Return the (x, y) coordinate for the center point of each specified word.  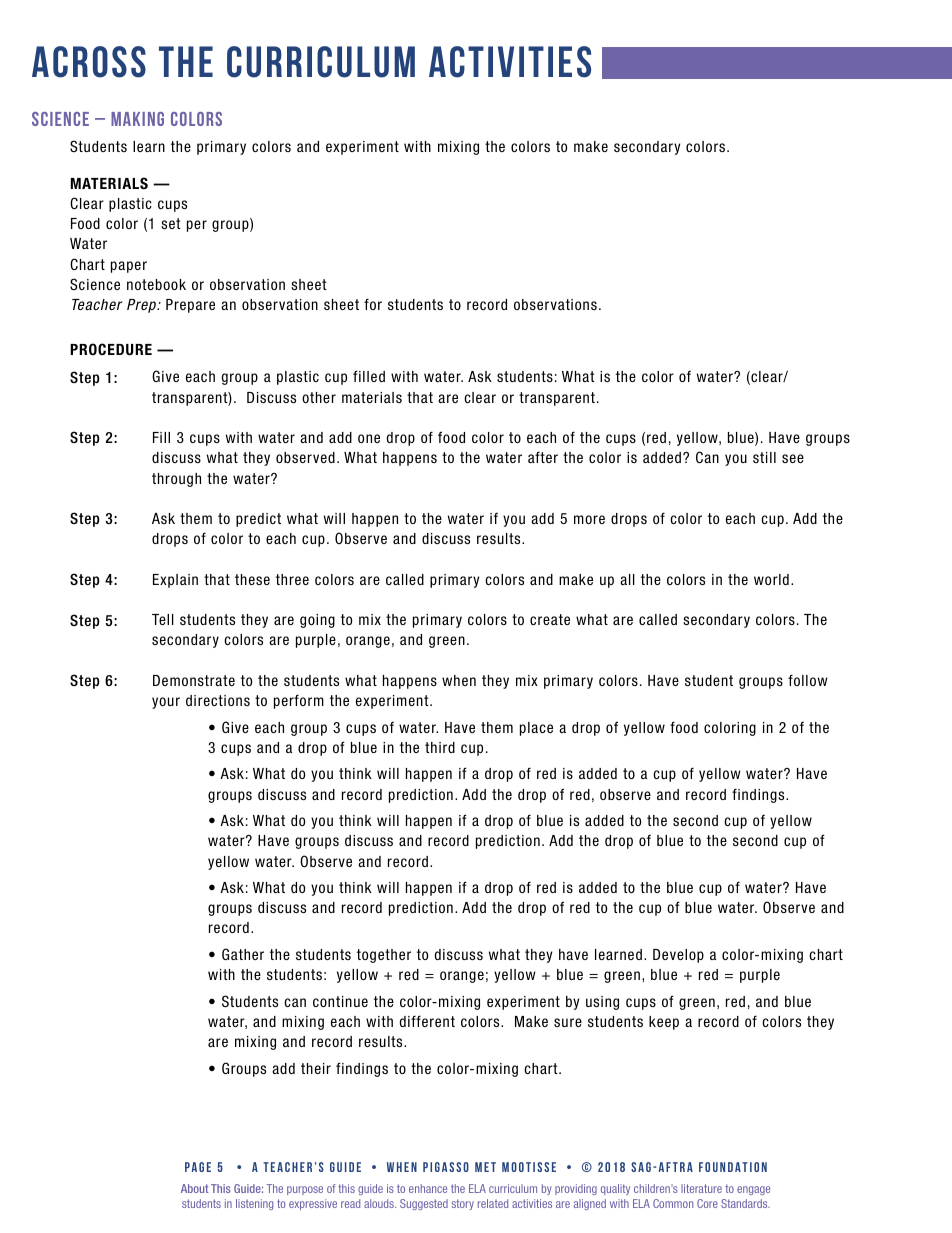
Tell (163, 619)
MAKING (137, 119)
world (771, 579)
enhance (428, 1188)
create (550, 619)
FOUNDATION (733, 1167)
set (171, 223)
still (764, 457)
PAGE (198, 1167)
